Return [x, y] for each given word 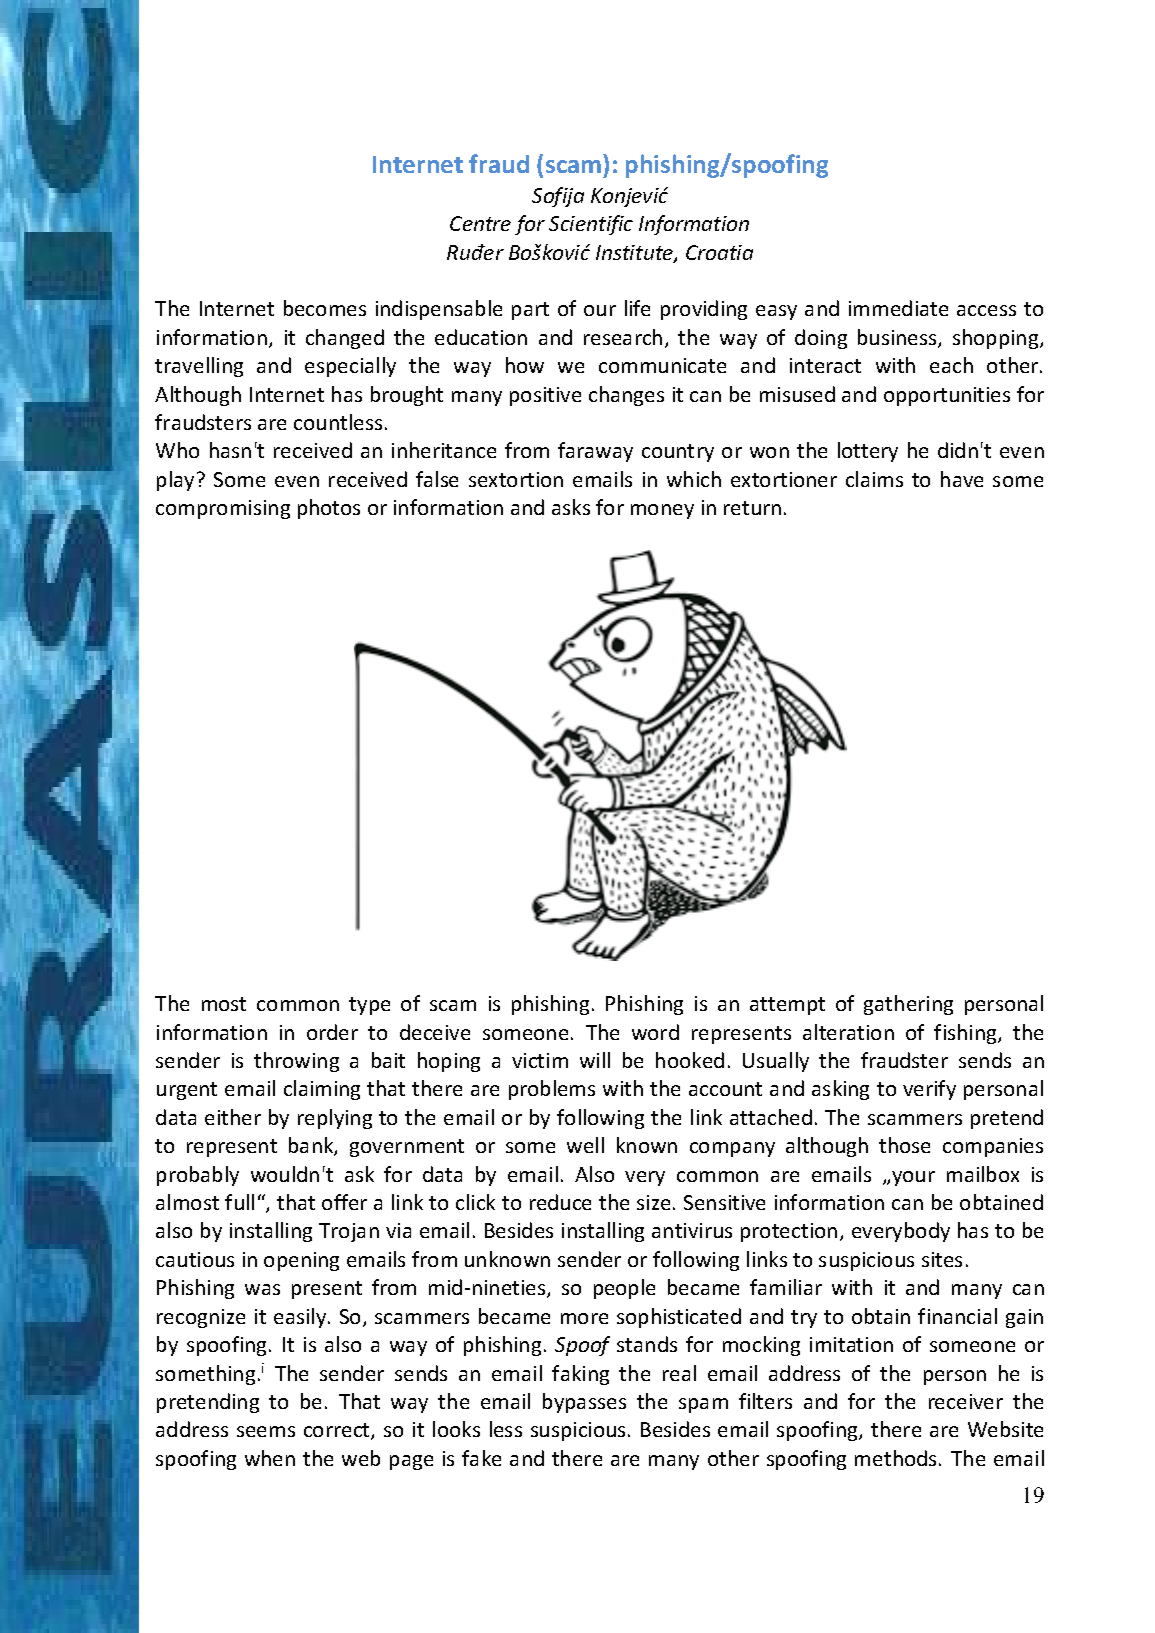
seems [266, 1431]
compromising [223, 509]
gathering [908, 1005]
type [369, 1006]
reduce [560, 1202]
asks [571, 507]
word [655, 1032]
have [962, 479]
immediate [898, 308]
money [662, 511]
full [239, 1202]
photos [329, 509]
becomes [325, 308]
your [913, 1178]
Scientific [591, 225]
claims [874, 479]
